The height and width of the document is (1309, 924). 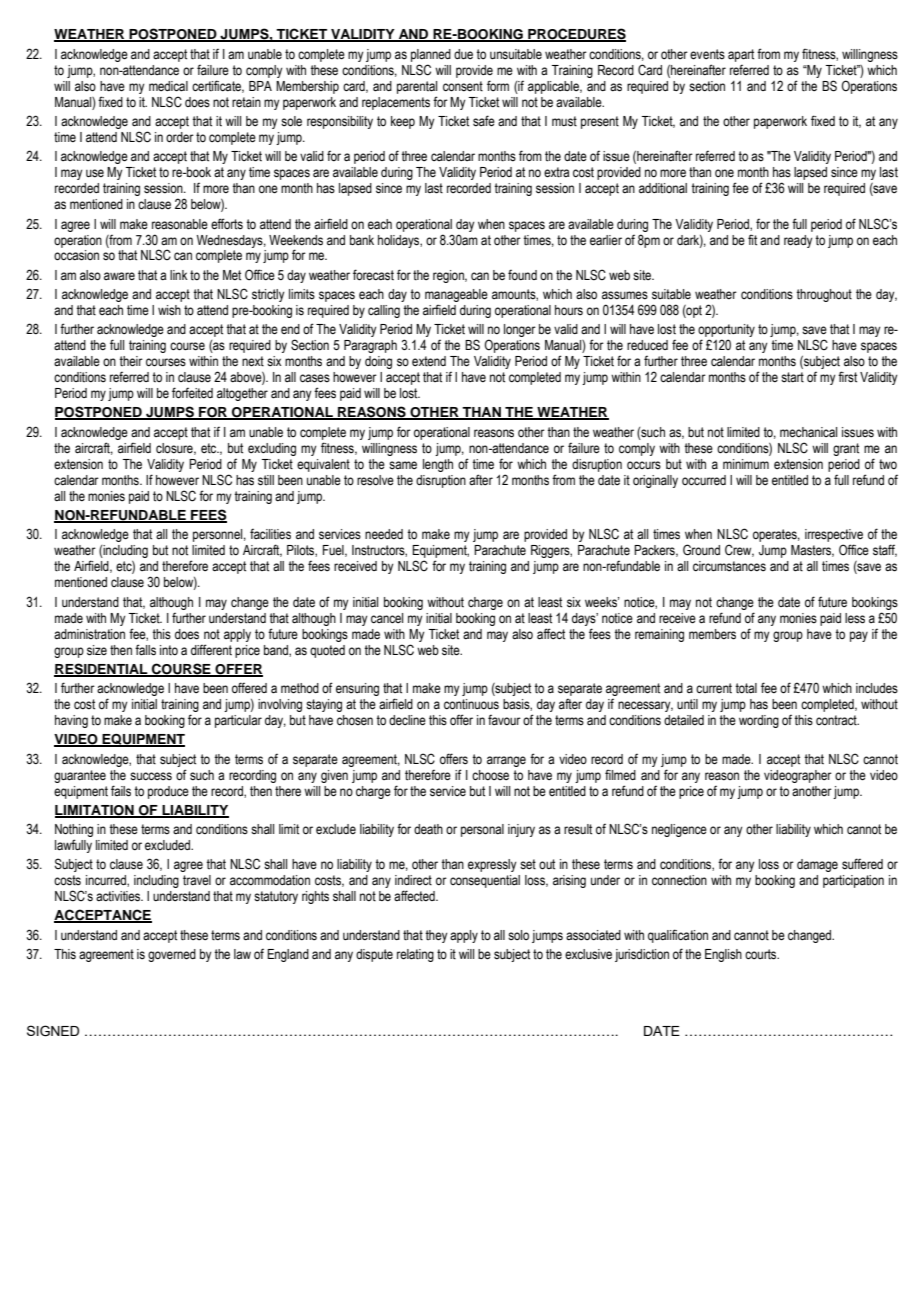 What do you see at coordinates (792, 377) in the document?
I see `start` at bounding box center [792, 377].
